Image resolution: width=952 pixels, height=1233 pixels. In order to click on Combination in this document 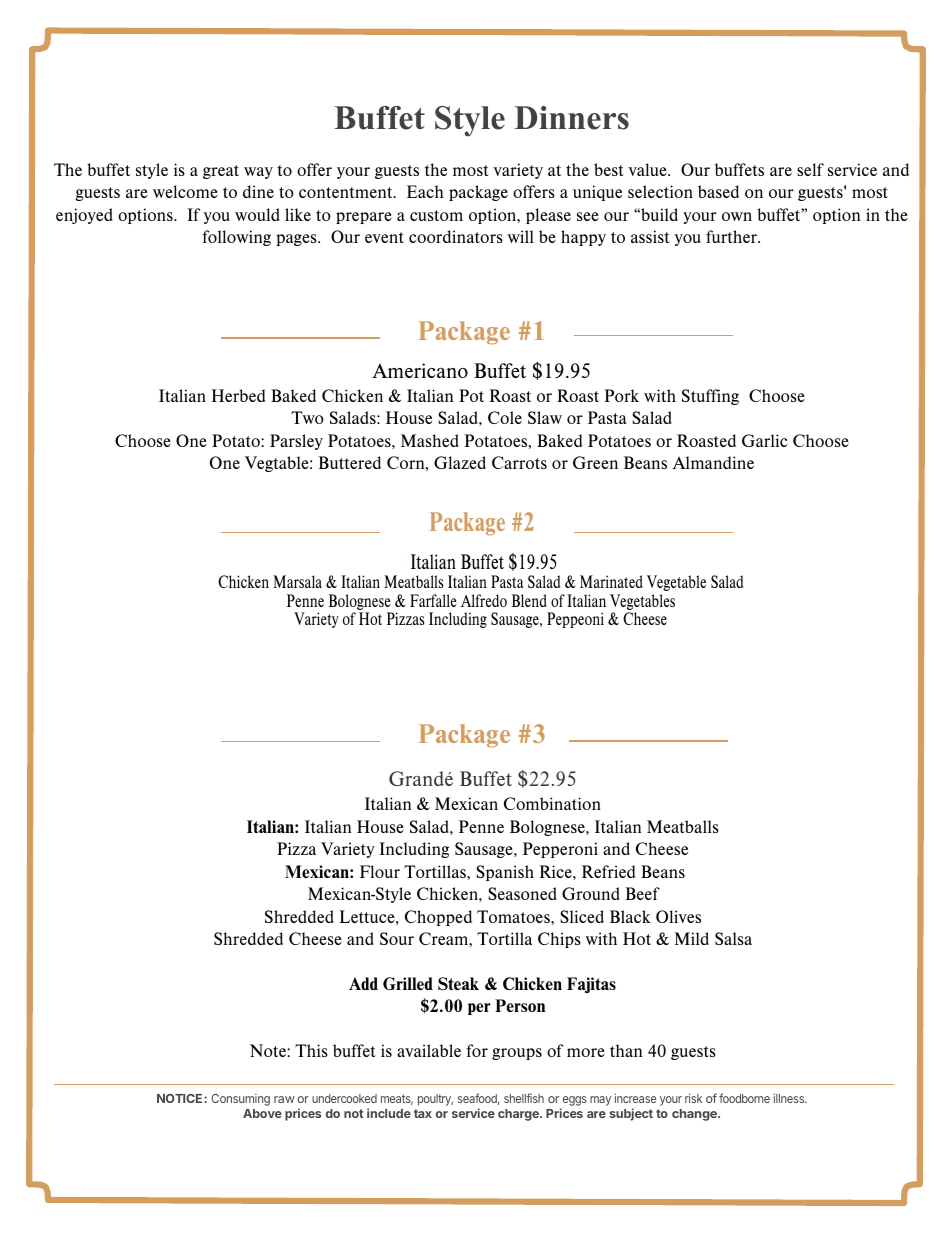, I will do `click(552, 803)`.
